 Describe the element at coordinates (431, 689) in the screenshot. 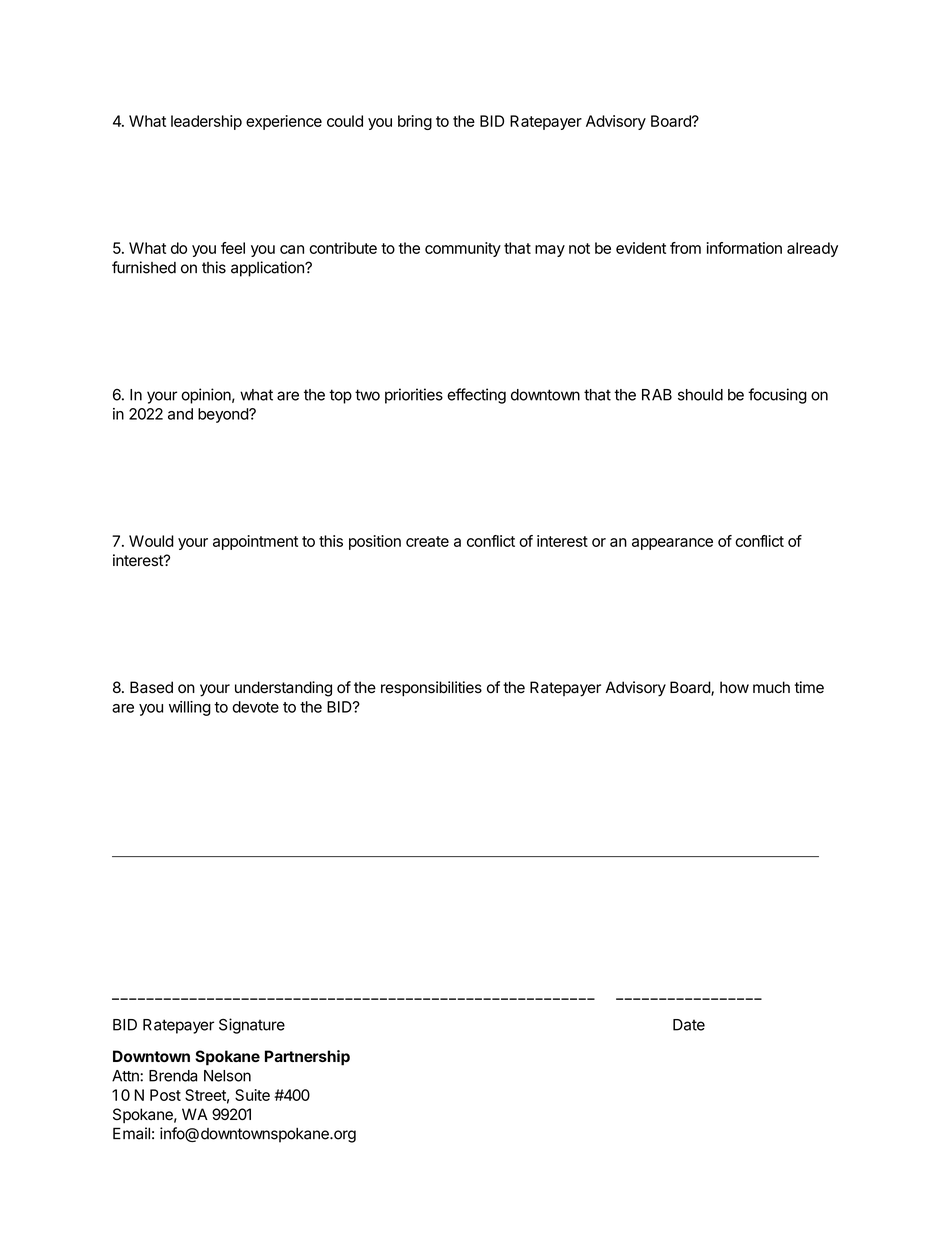

I see `responsibilities` at that location.
